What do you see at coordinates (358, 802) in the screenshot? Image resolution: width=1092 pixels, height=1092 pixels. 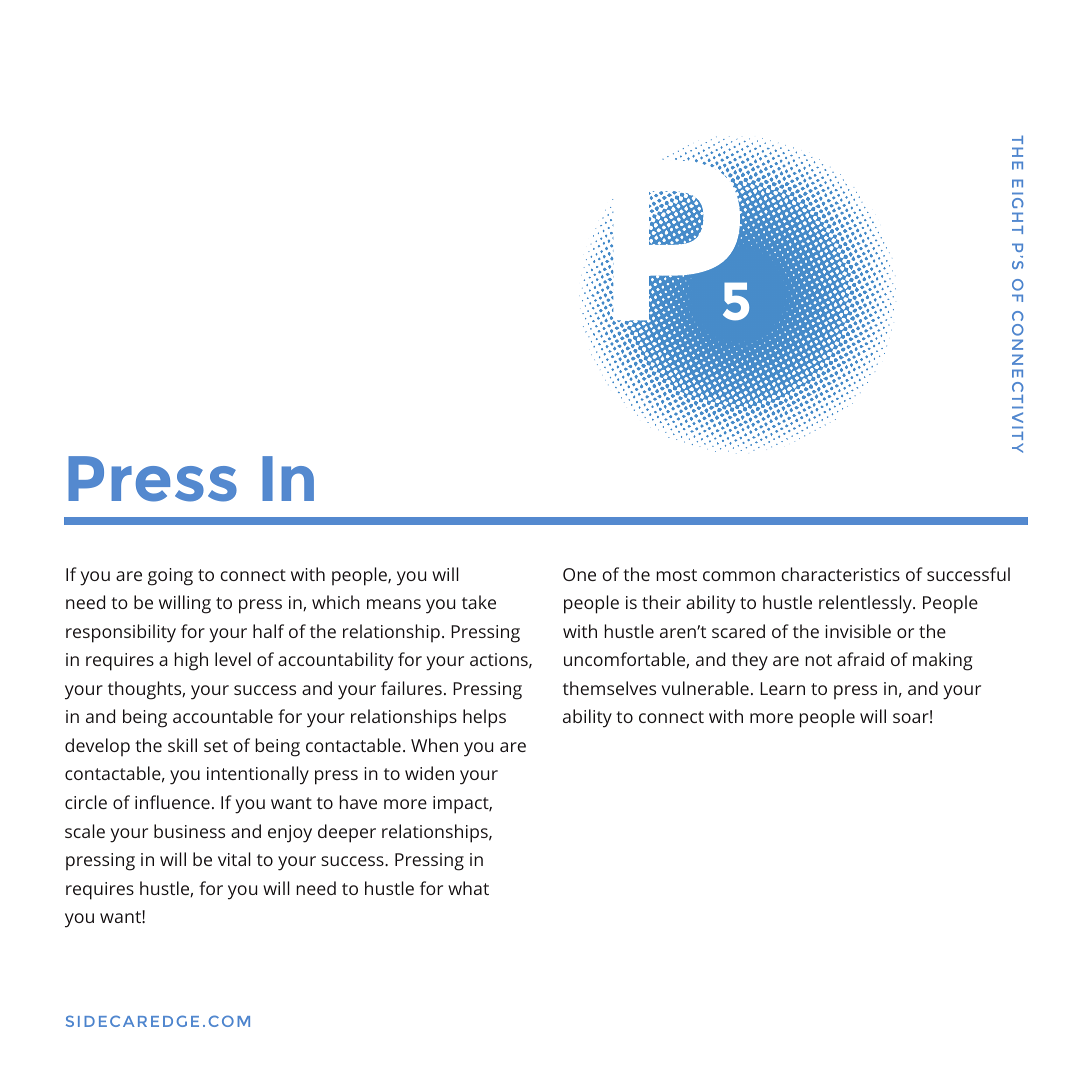 I see `have` at bounding box center [358, 802].
